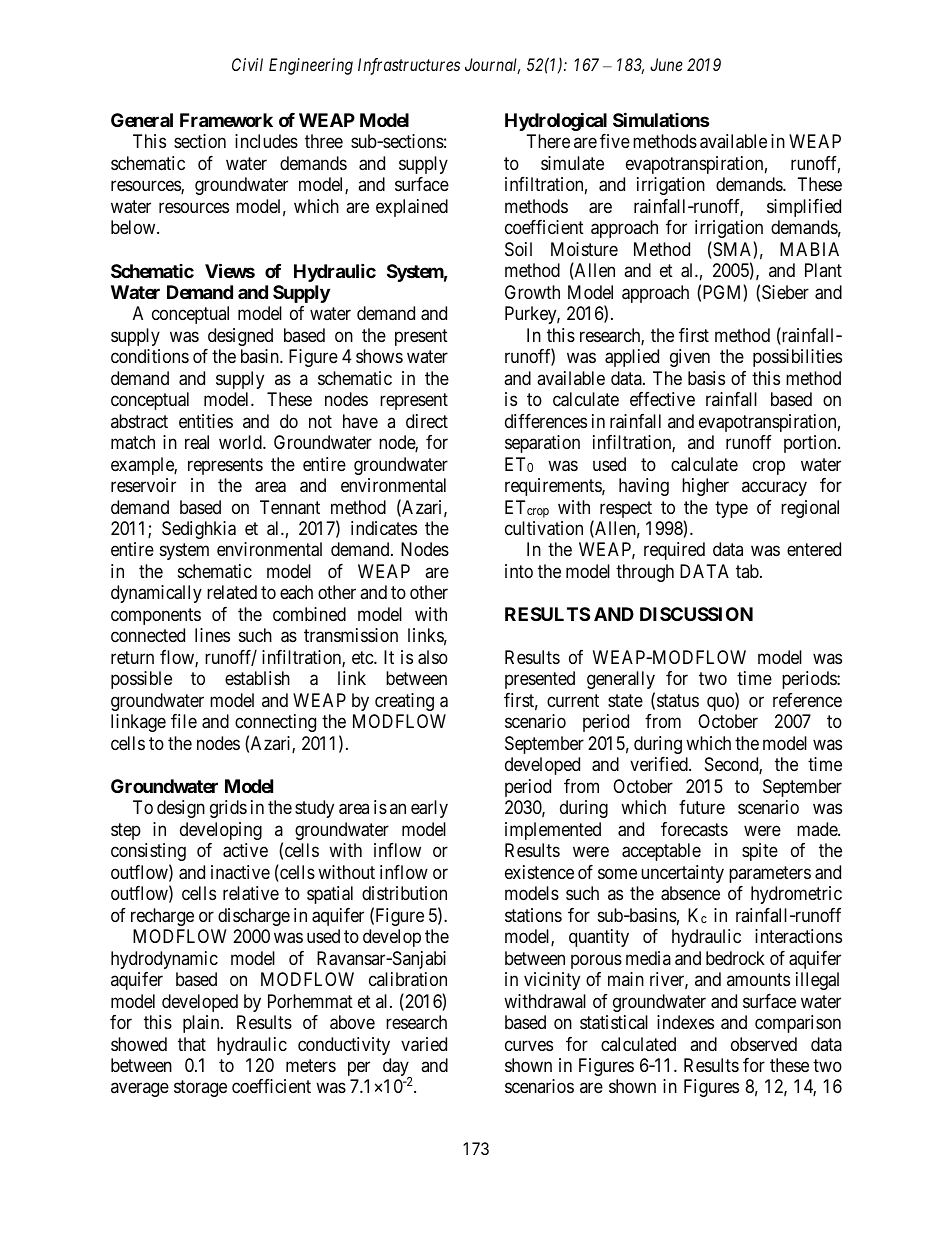 The width and height of the document is (952, 1233). Describe the element at coordinates (433, 657) in the document. I see `also` at that location.
